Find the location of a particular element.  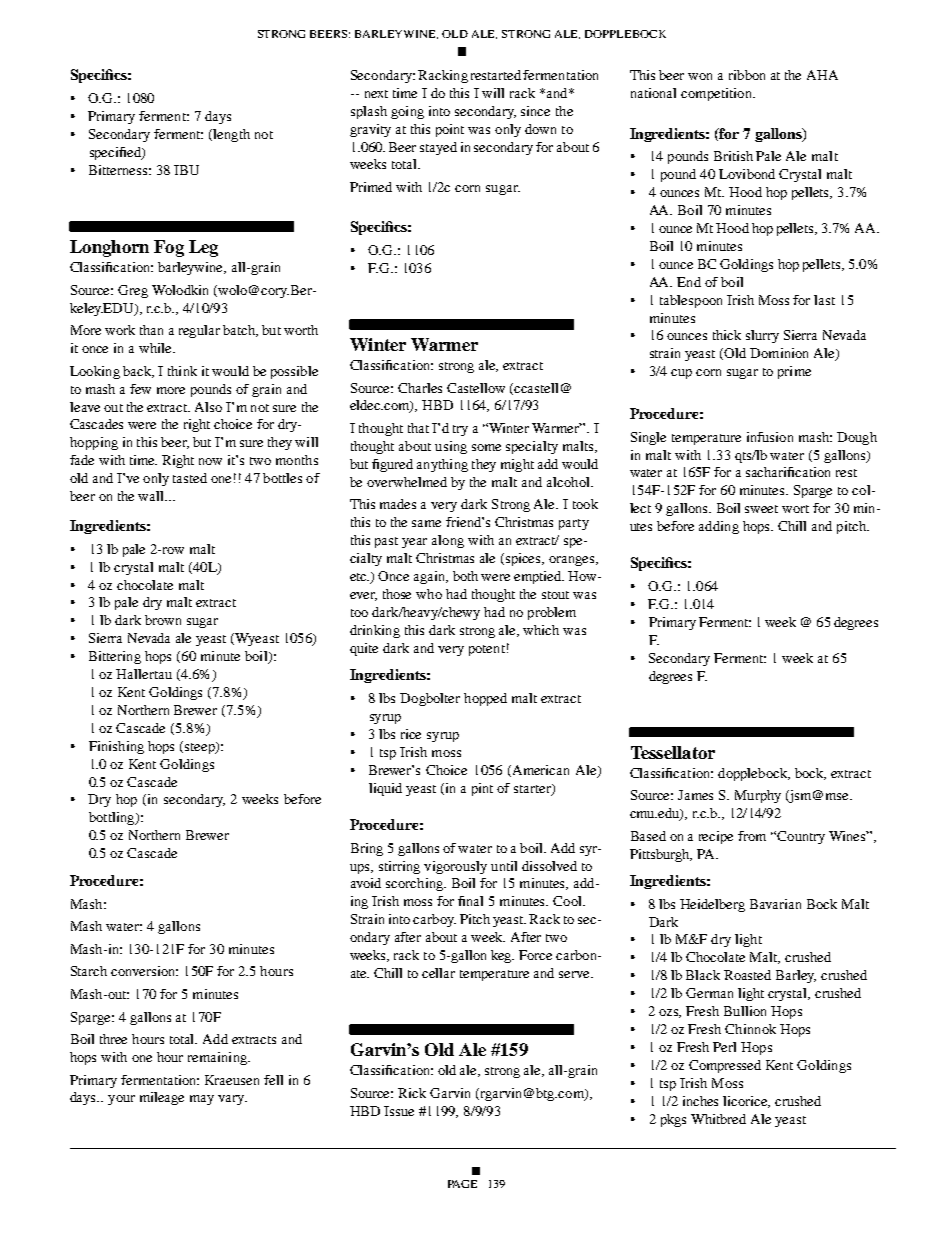

potent is located at coordinates (487, 650).
